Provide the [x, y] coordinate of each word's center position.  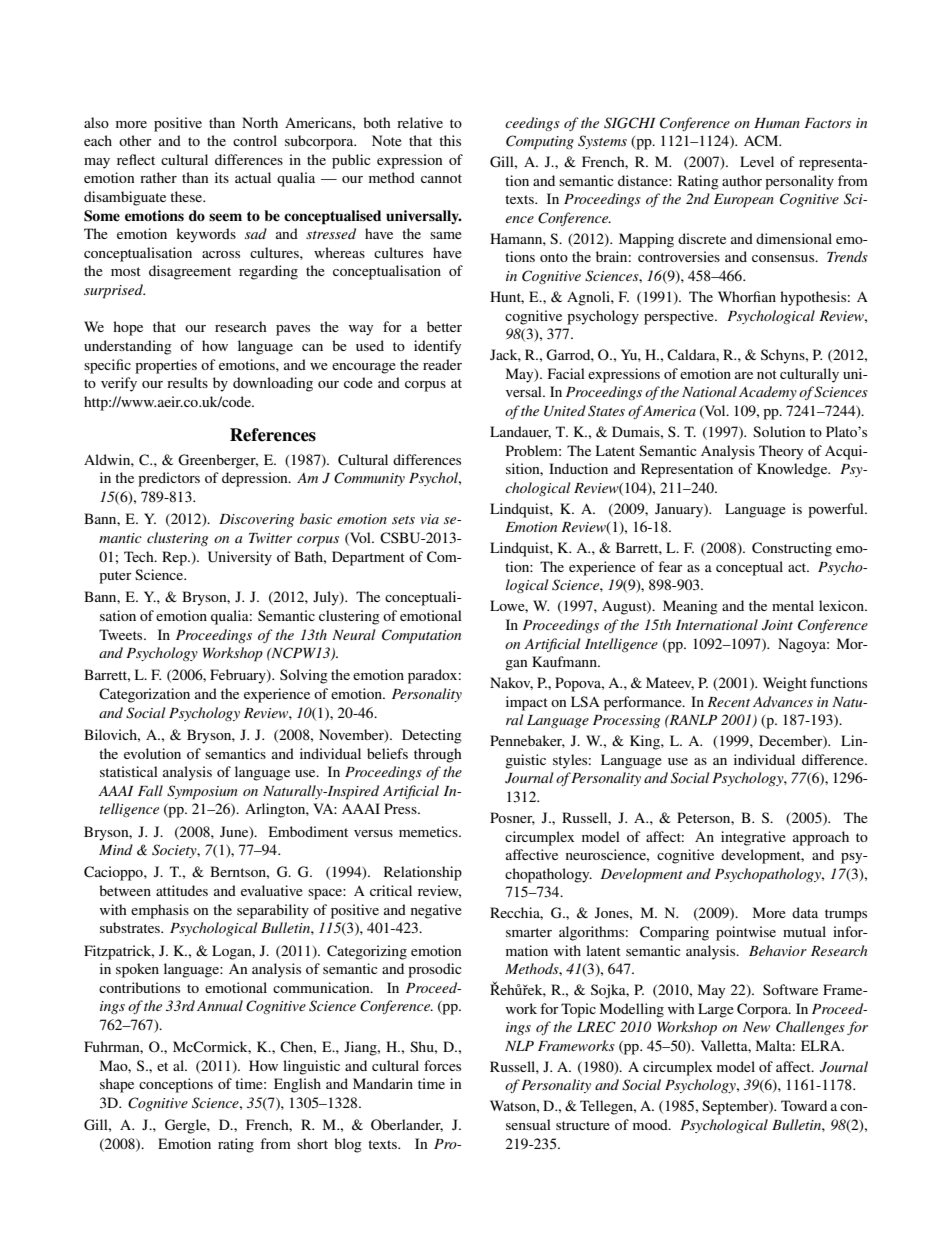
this [450, 140]
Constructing [792, 549]
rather [158, 177]
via [429, 519]
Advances [783, 701]
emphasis [160, 911]
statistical [129, 771]
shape [117, 1085]
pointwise [746, 933]
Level [757, 161]
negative [436, 911]
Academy [768, 393]
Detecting [432, 736]
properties [166, 366]
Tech [140, 556]
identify [437, 347]
